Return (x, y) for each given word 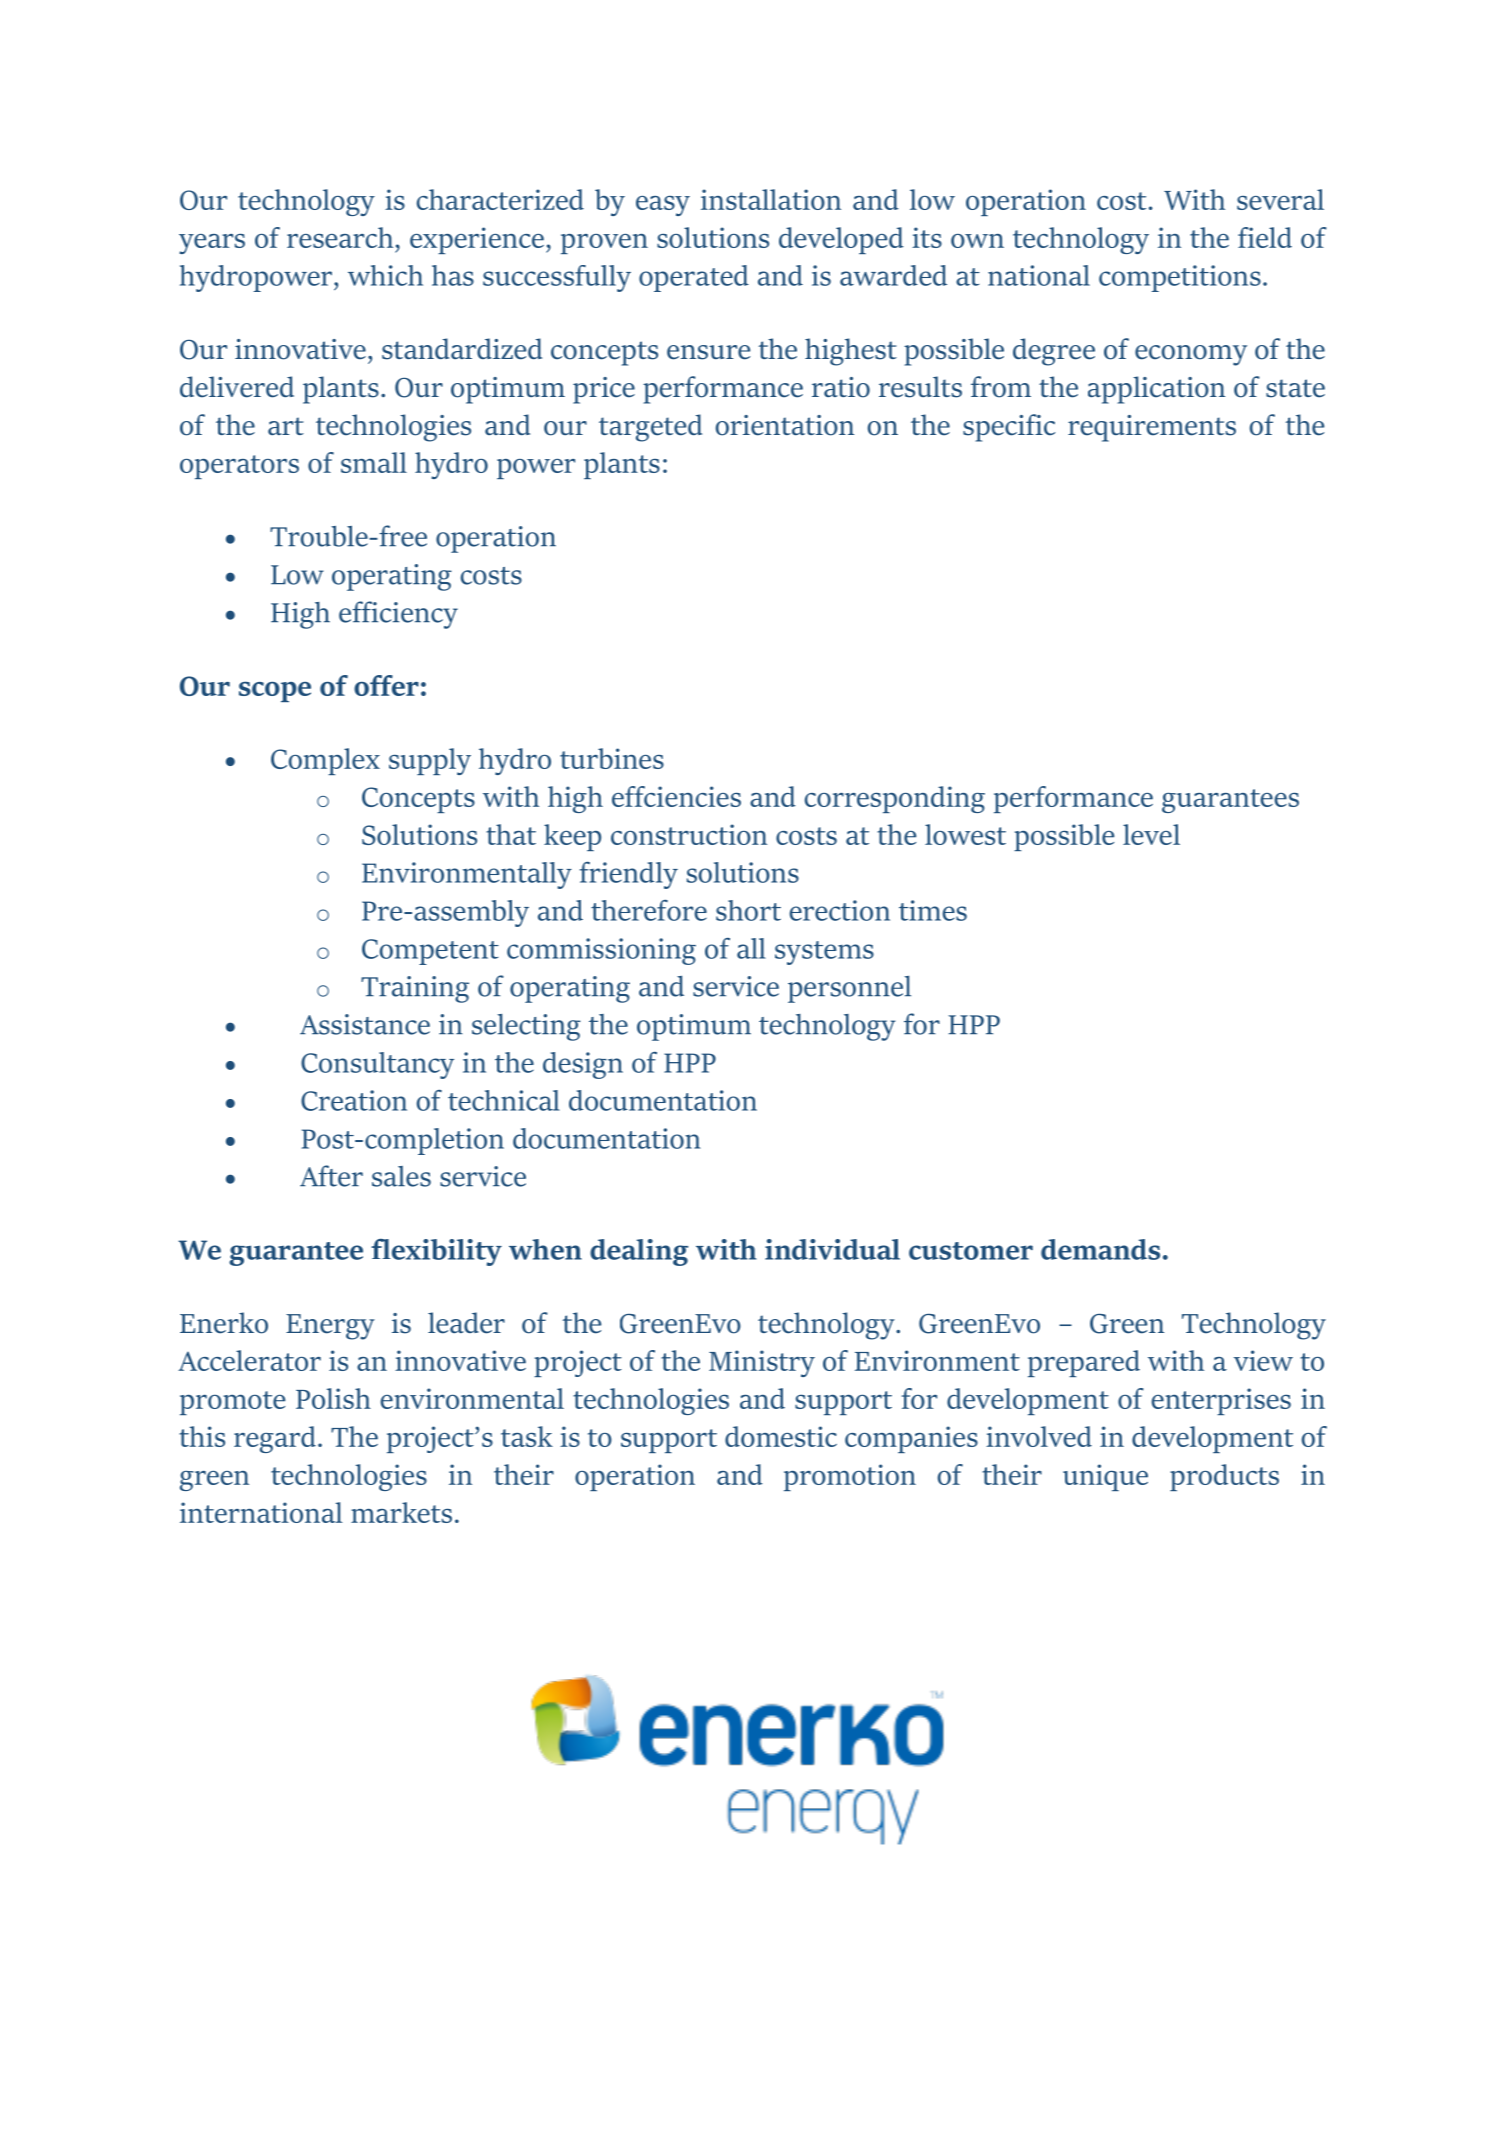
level (1151, 834)
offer (386, 685)
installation (771, 199)
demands (1100, 1249)
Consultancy (377, 1065)
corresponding (895, 799)
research (340, 237)
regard (275, 1439)
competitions (1180, 278)
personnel (849, 989)
